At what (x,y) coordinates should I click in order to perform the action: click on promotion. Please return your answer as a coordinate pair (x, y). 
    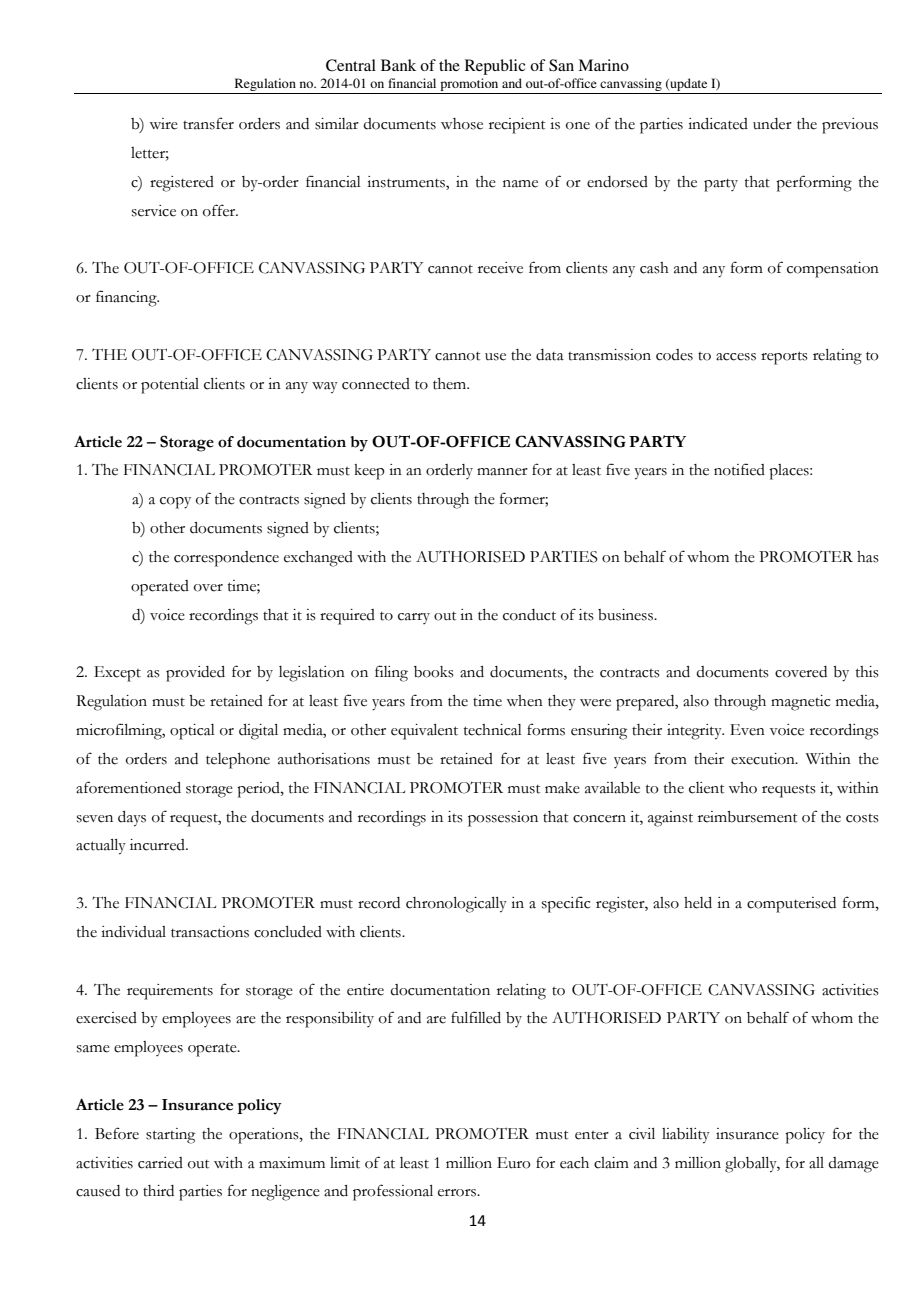
    Looking at the image, I should click on (469, 86).
